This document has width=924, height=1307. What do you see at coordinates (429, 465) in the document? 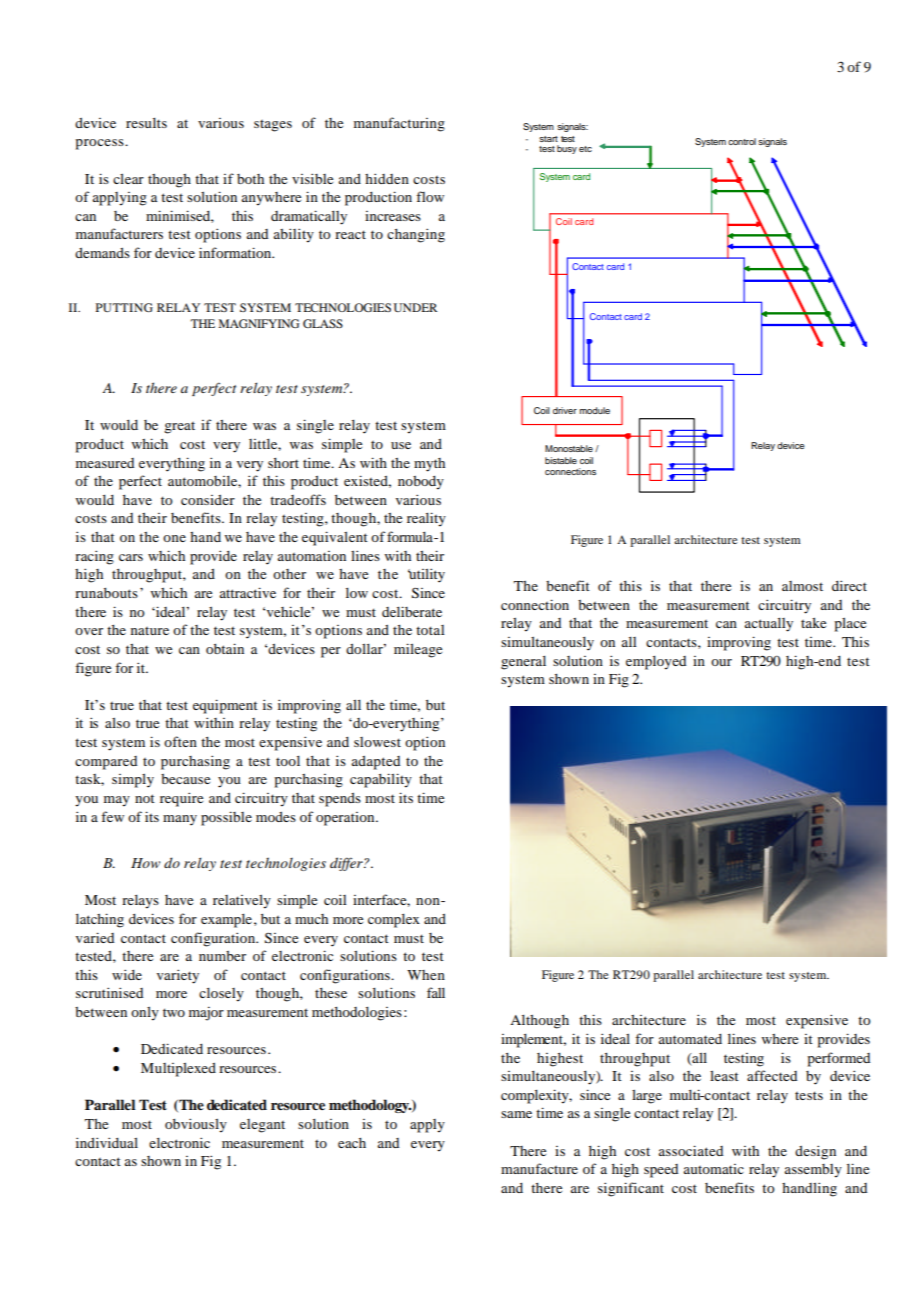
I see `myth` at bounding box center [429, 465].
